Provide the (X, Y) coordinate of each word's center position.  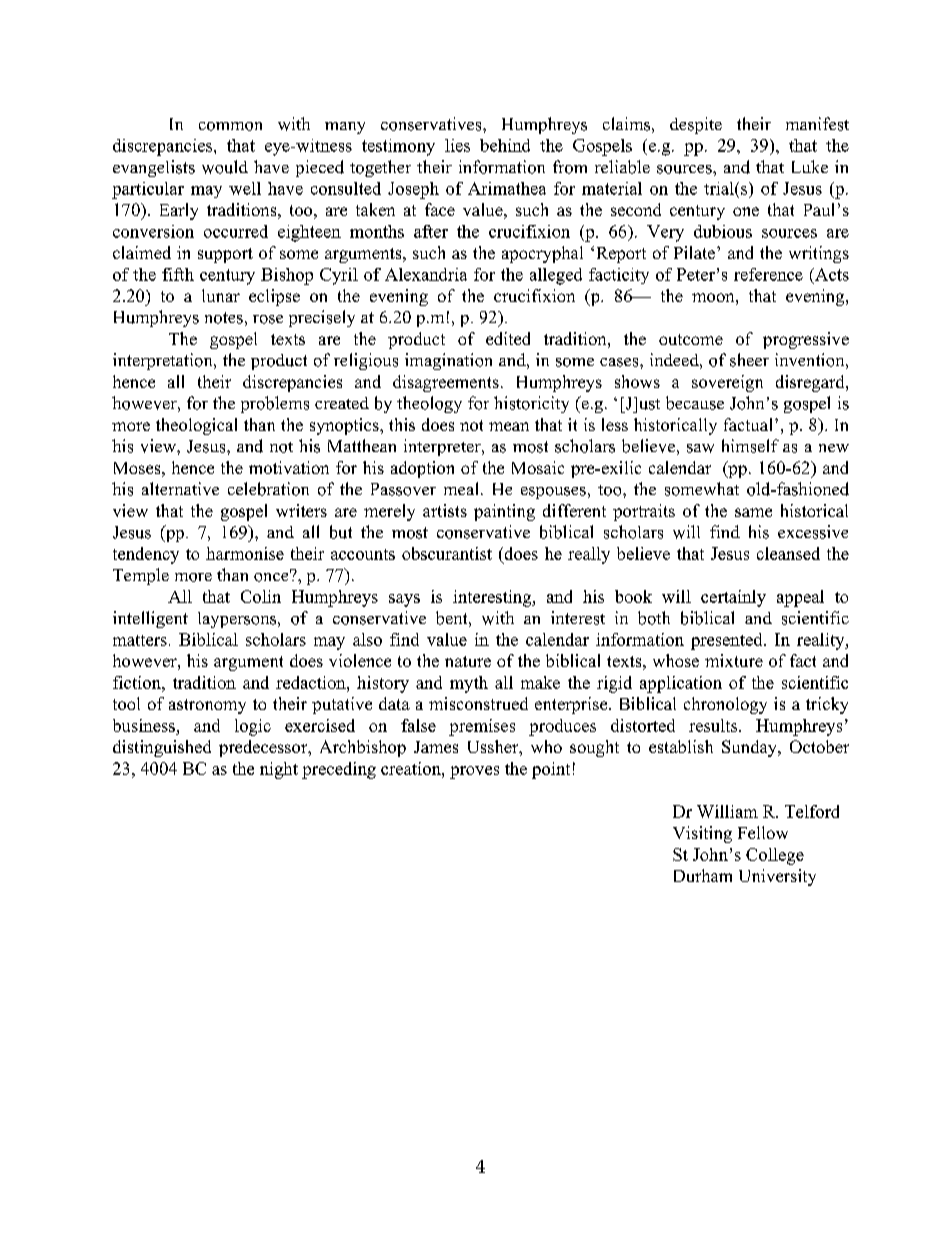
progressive (806, 340)
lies (457, 145)
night (279, 770)
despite (696, 125)
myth (469, 684)
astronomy (207, 706)
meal (461, 488)
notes (224, 318)
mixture (734, 660)
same (753, 512)
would (225, 167)
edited (508, 338)
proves (474, 772)
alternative (180, 488)
